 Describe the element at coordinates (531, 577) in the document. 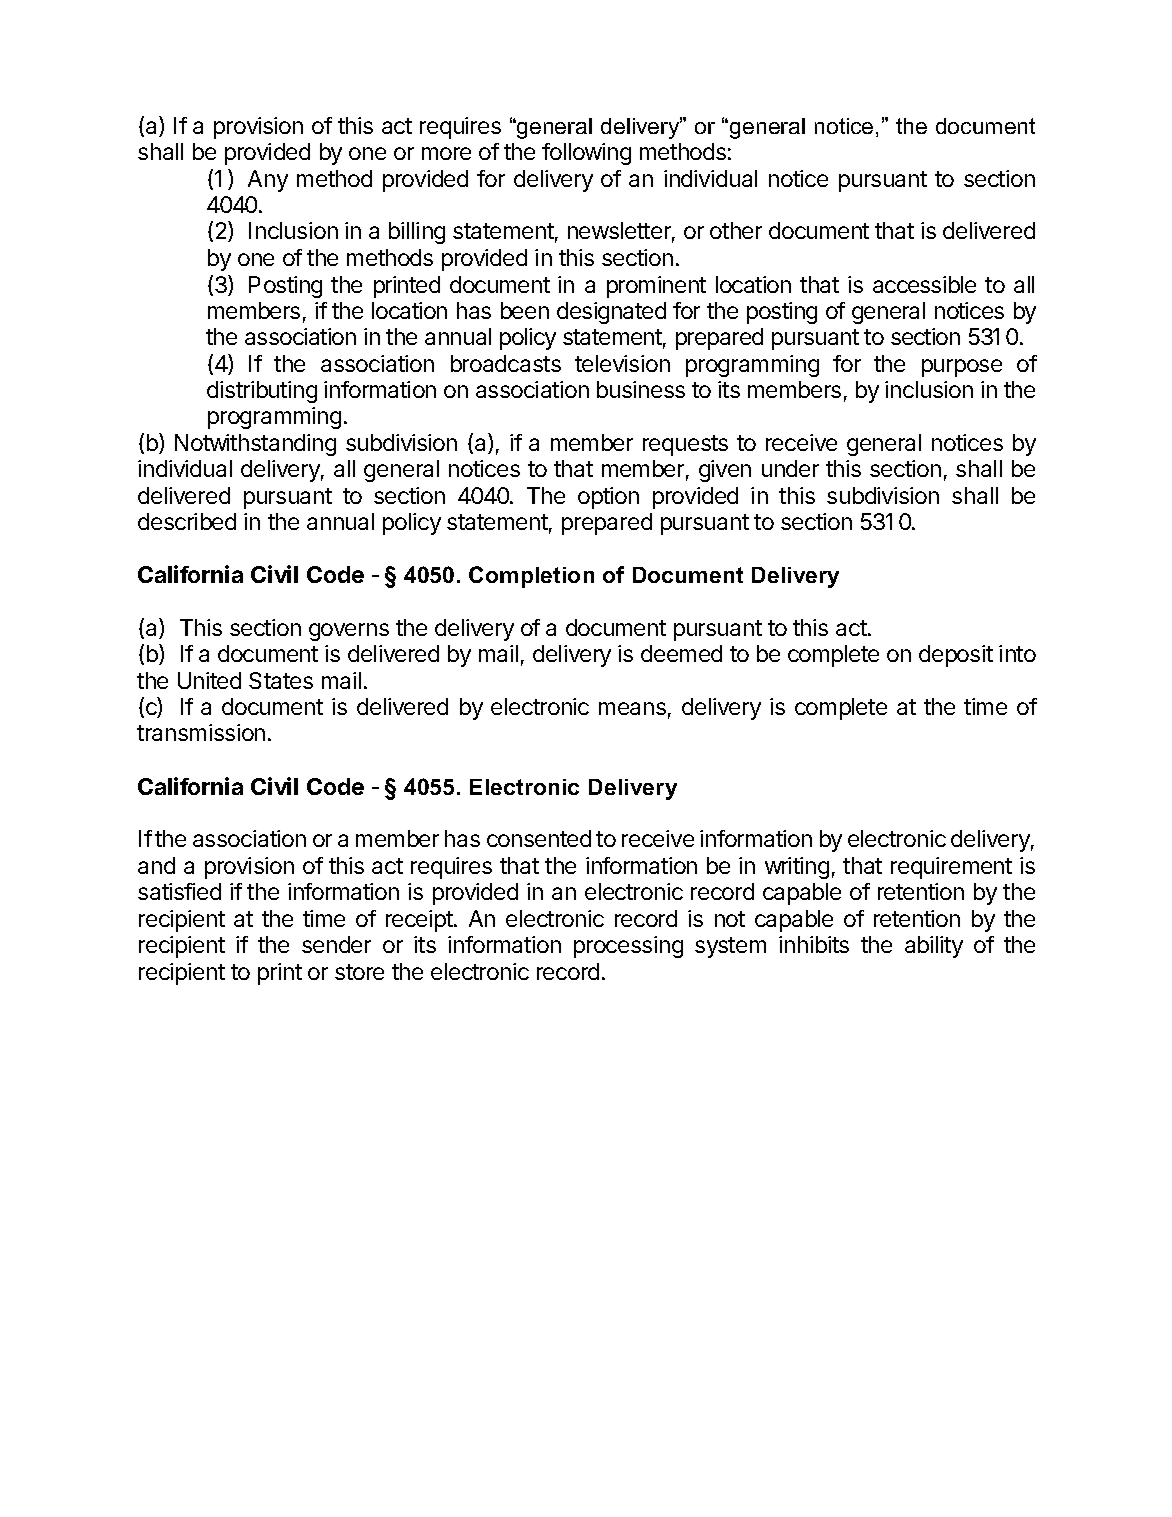

I see `Completion` at that location.
